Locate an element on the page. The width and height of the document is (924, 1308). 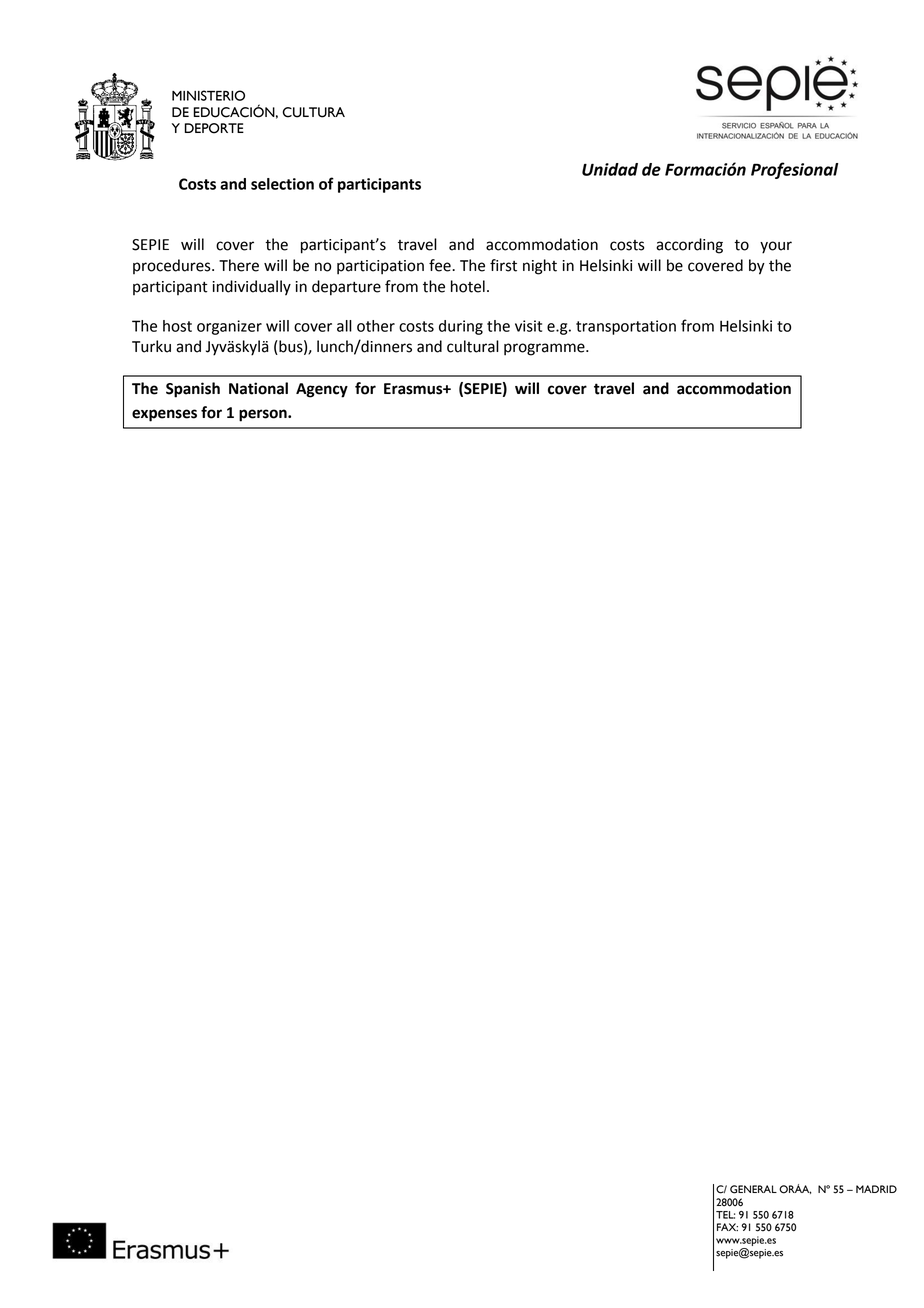
Erasmus is located at coordinates (414, 389).
